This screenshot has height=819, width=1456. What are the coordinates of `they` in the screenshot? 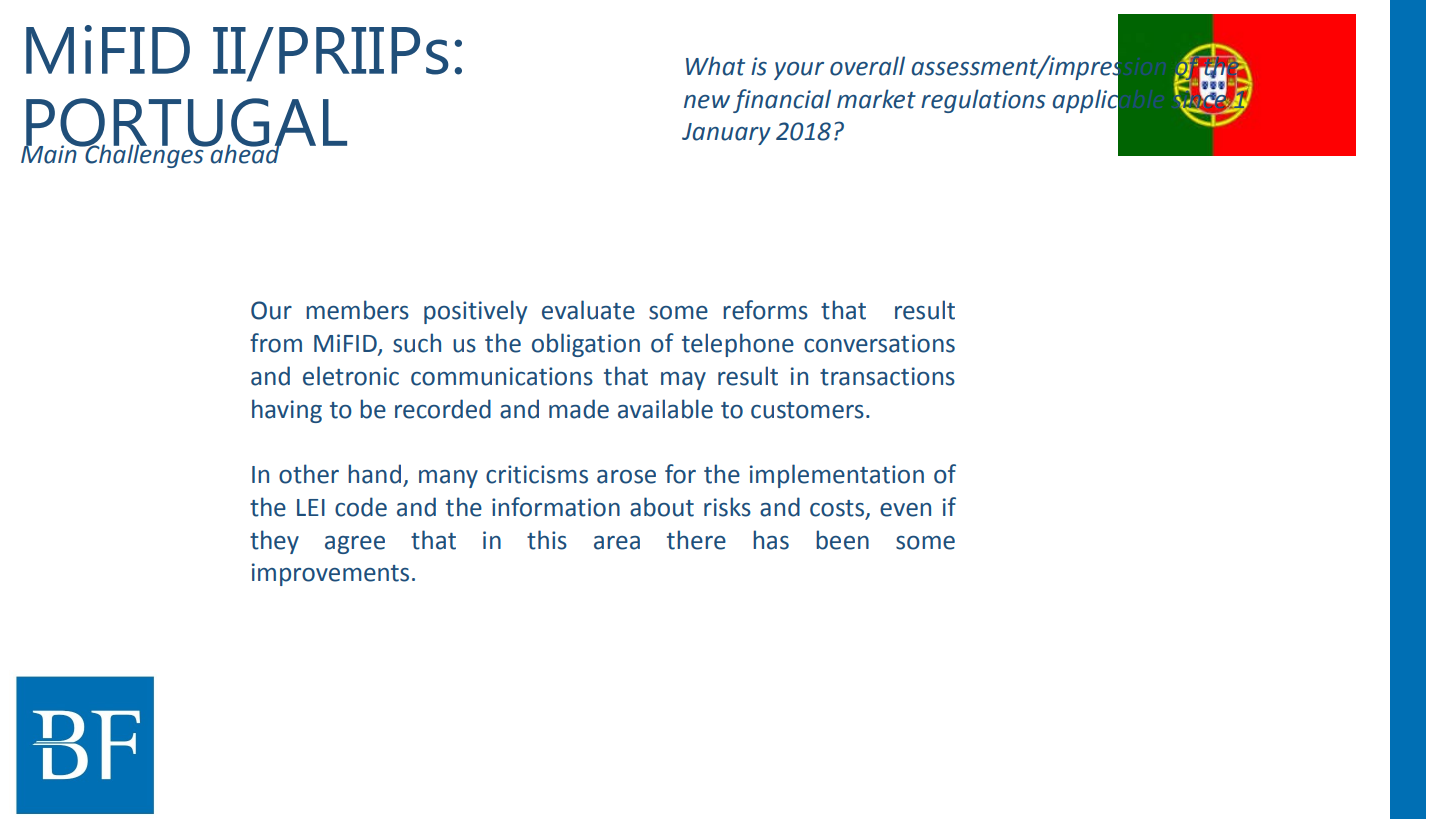 It's located at (274, 542).
